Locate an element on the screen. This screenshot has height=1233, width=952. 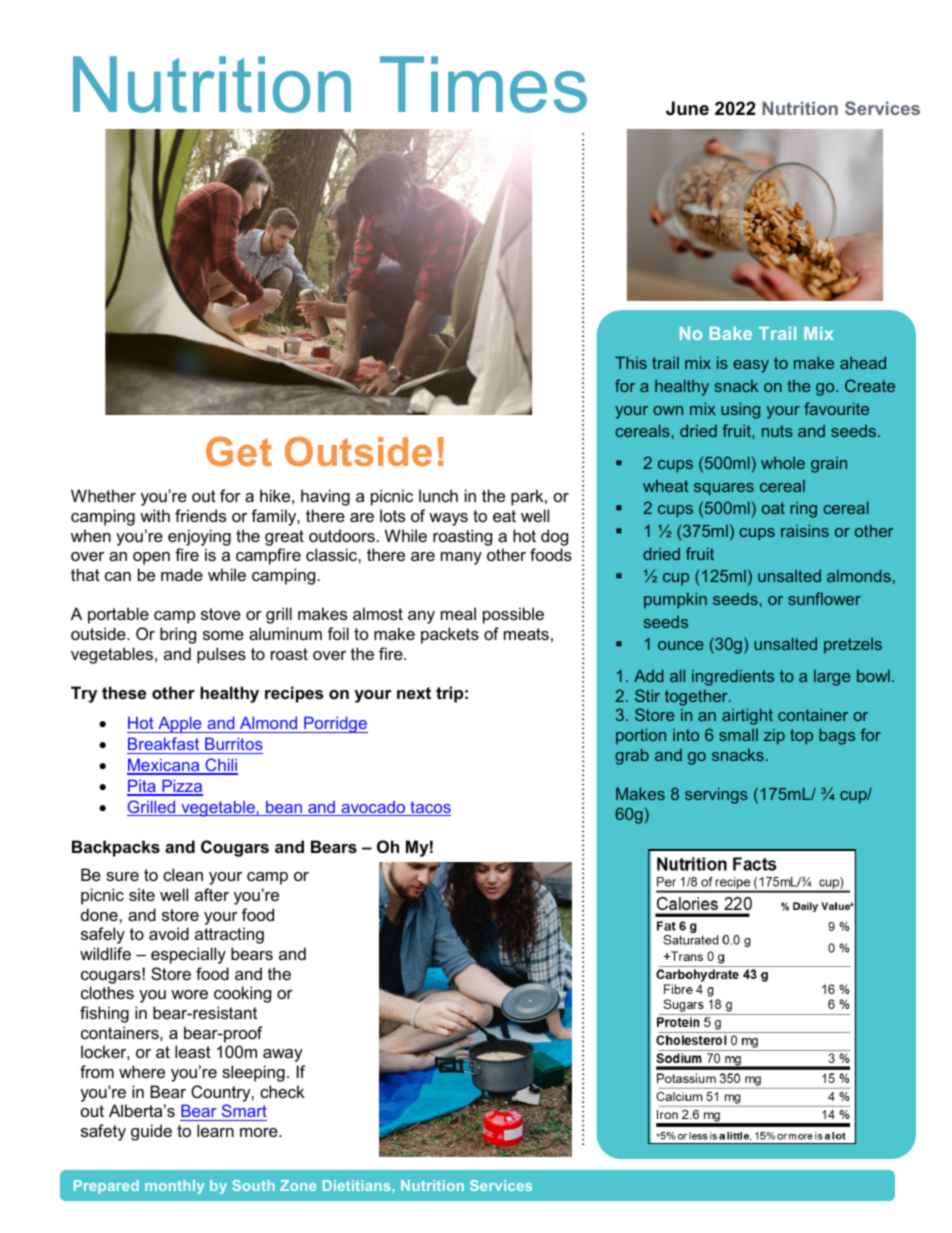
Bake is located at coordinates (731, 333).
